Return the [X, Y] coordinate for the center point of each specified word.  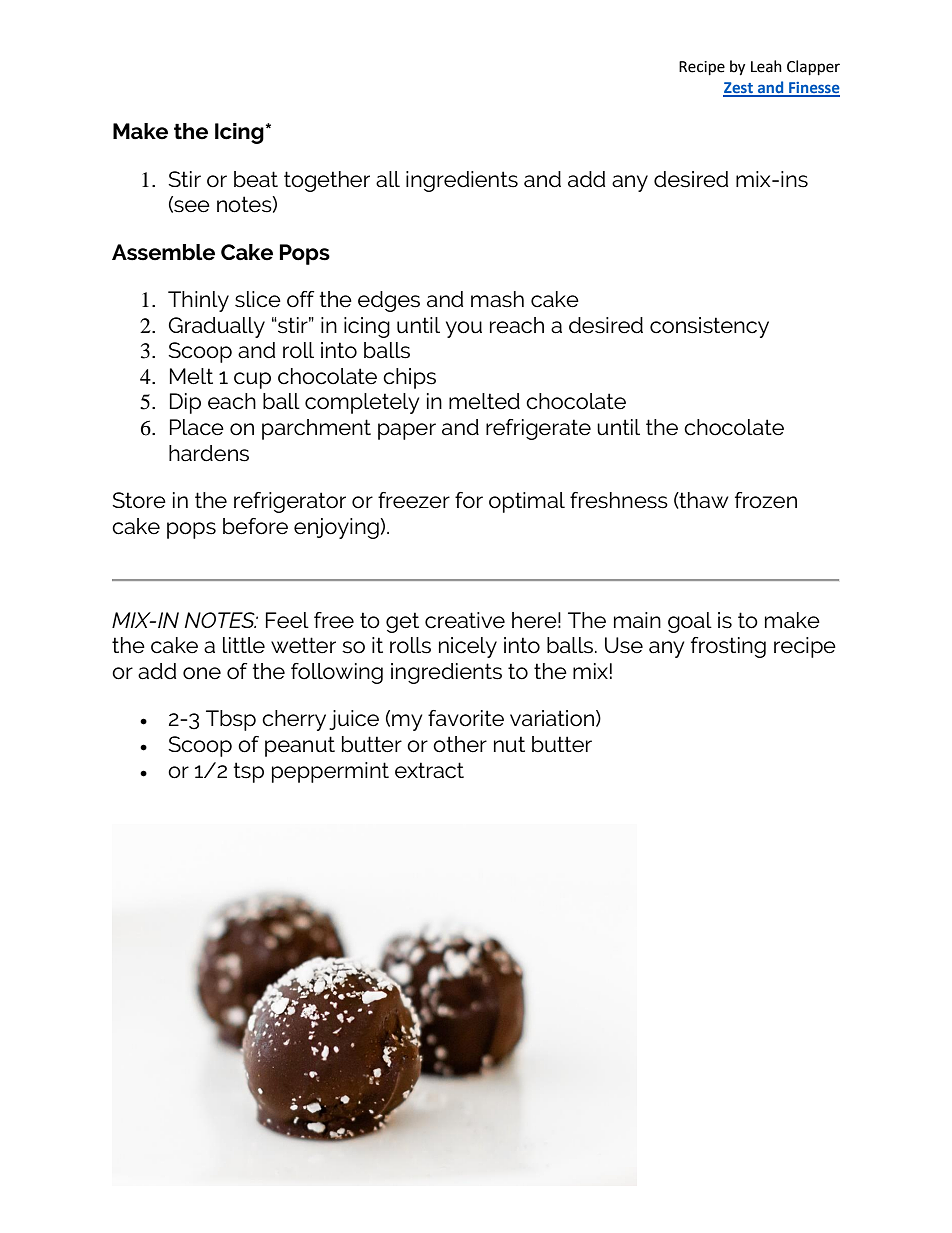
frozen [766, 500]
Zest [739, 89]
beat [256, 179]
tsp [249, 772]
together [327, 181]
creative [465, 620]
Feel [287, 620]
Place [197, 427]
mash [497, 299]
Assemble [163, 252]
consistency [709, 327]
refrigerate [538, 429]
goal [690, 622]
